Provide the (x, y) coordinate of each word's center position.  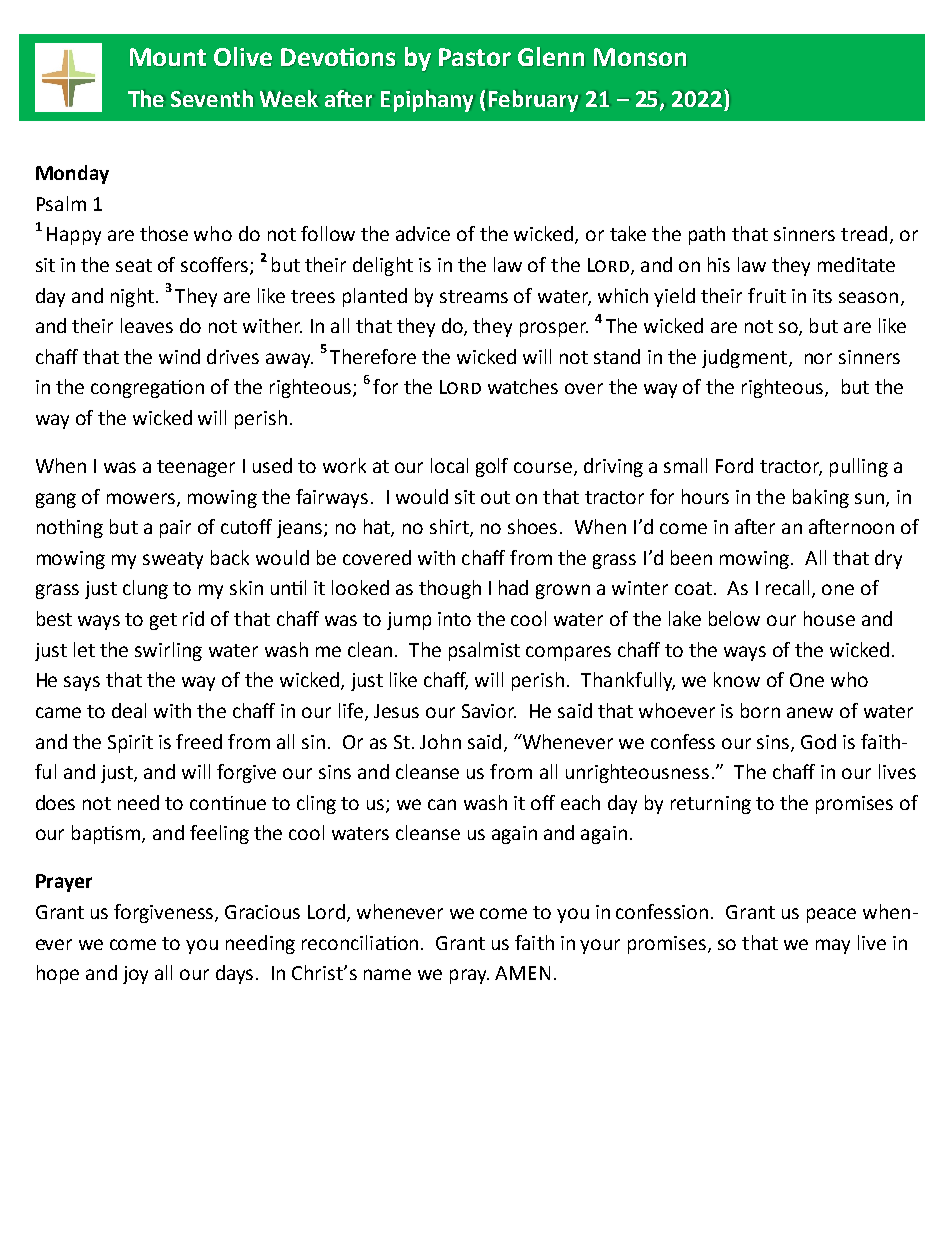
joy (135, 975)
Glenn (551, 56)
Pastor (475, 57)
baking (821, 498)
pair (175, 529)
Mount (168, 57)
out (495, 497)
